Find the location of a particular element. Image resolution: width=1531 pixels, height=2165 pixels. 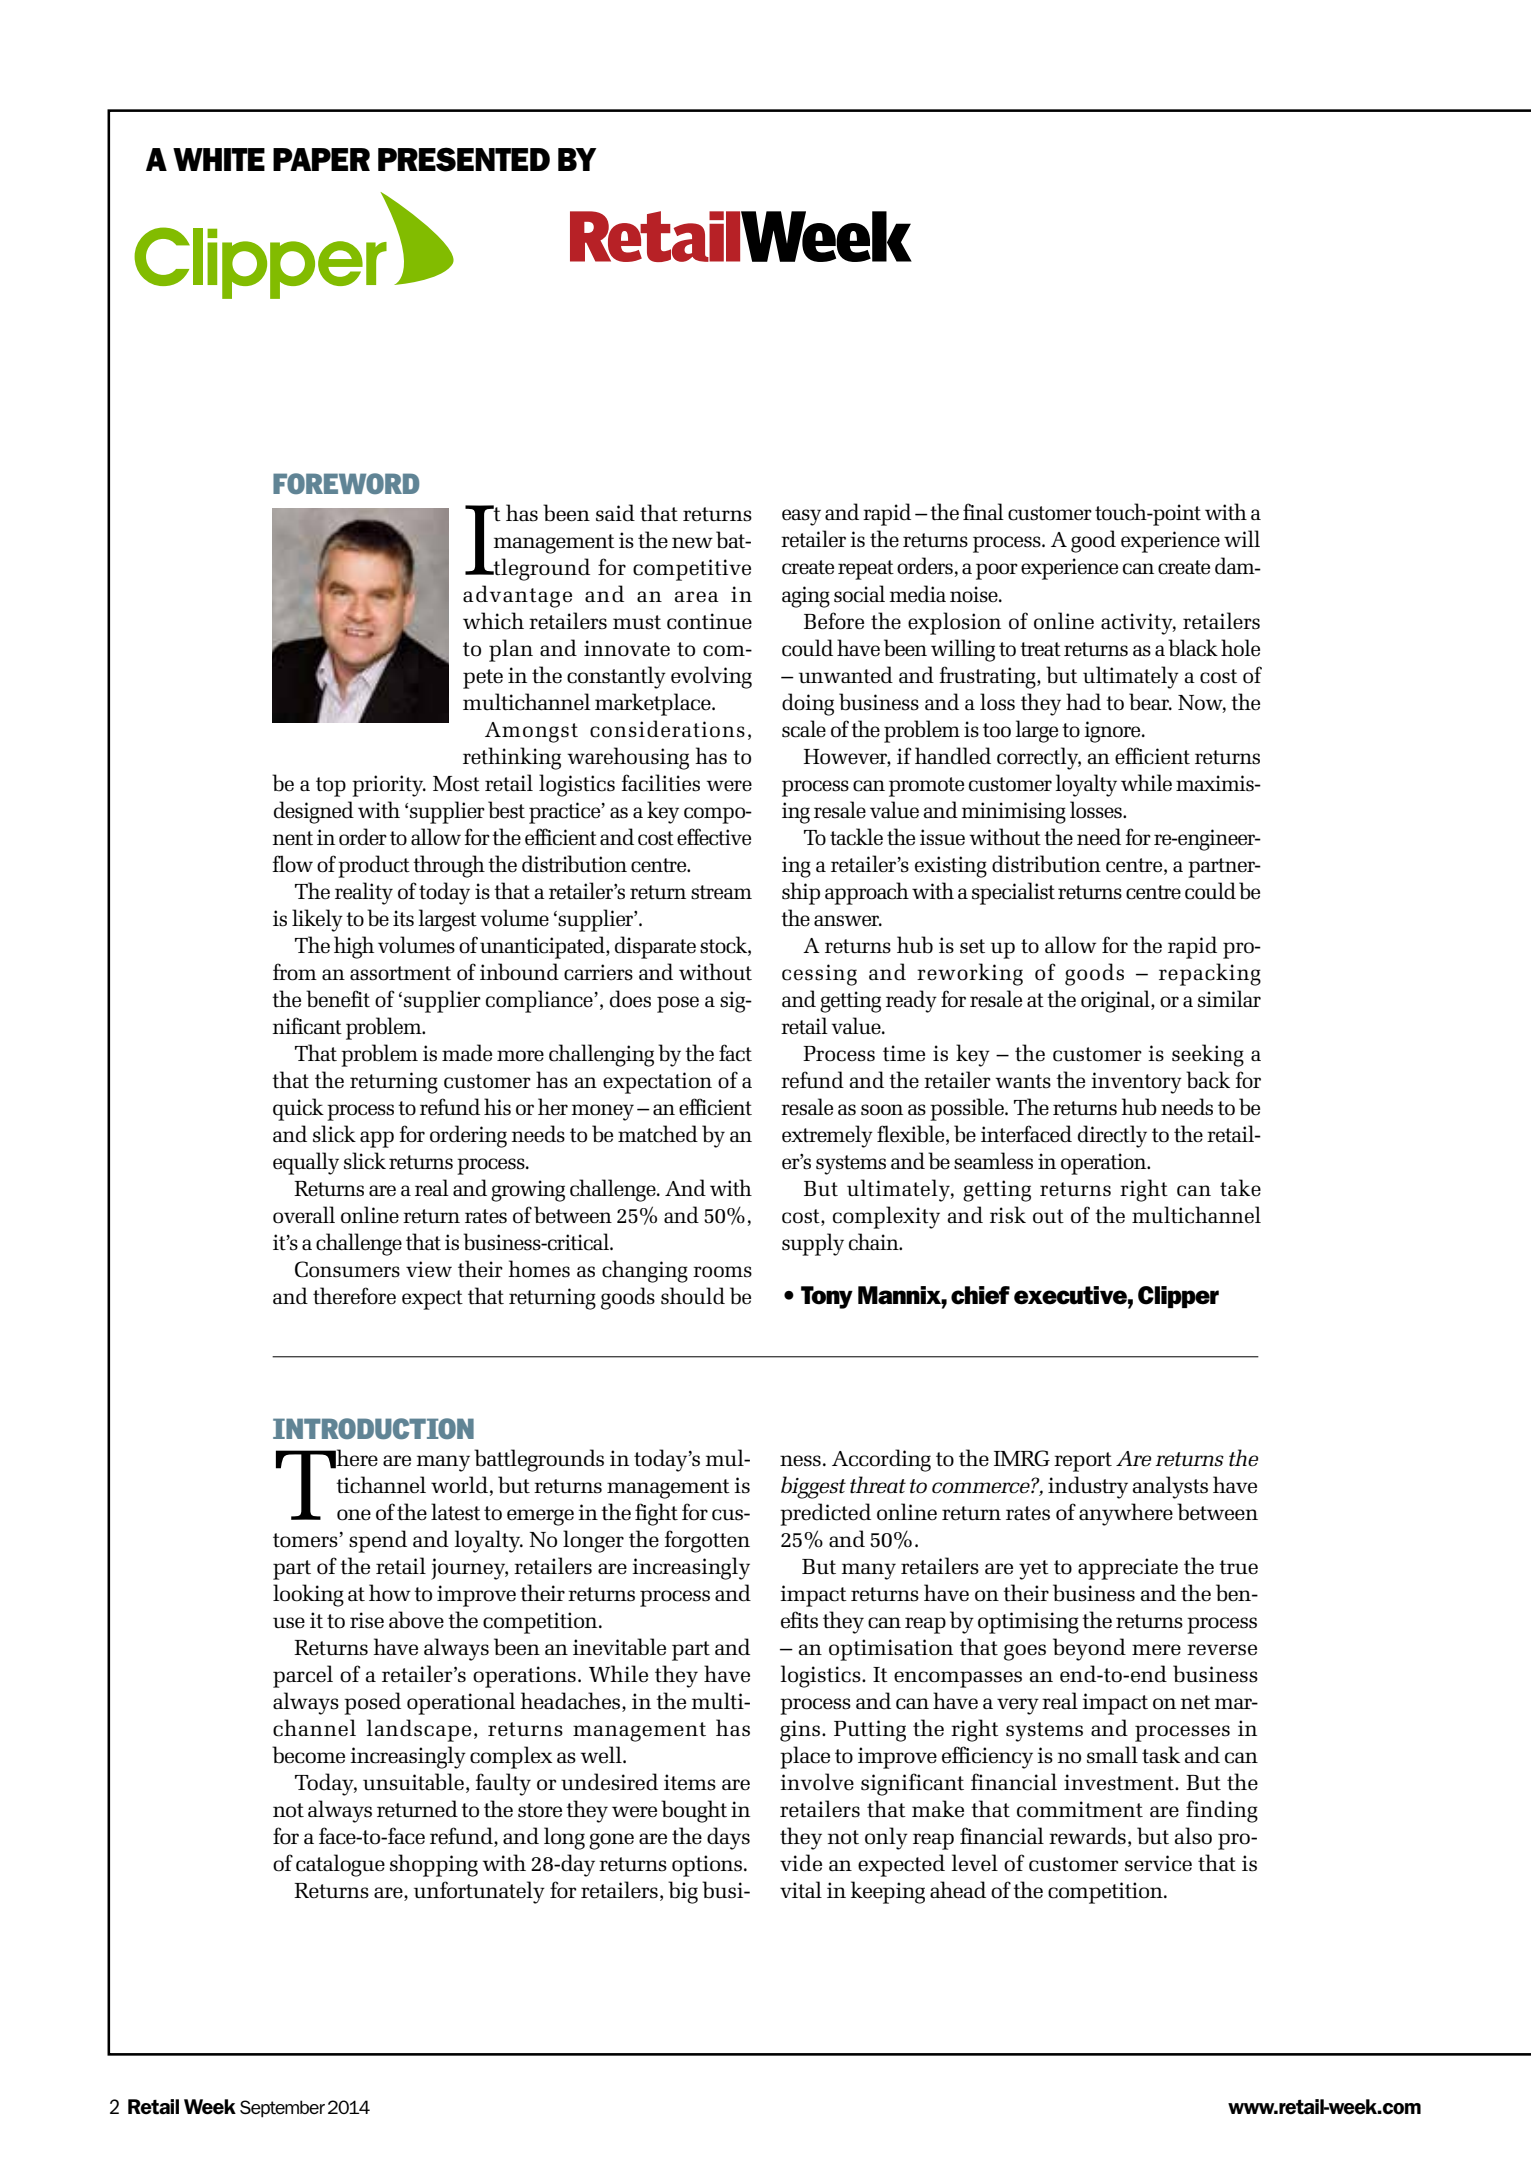

above is located at coordinates (416, 1620).
